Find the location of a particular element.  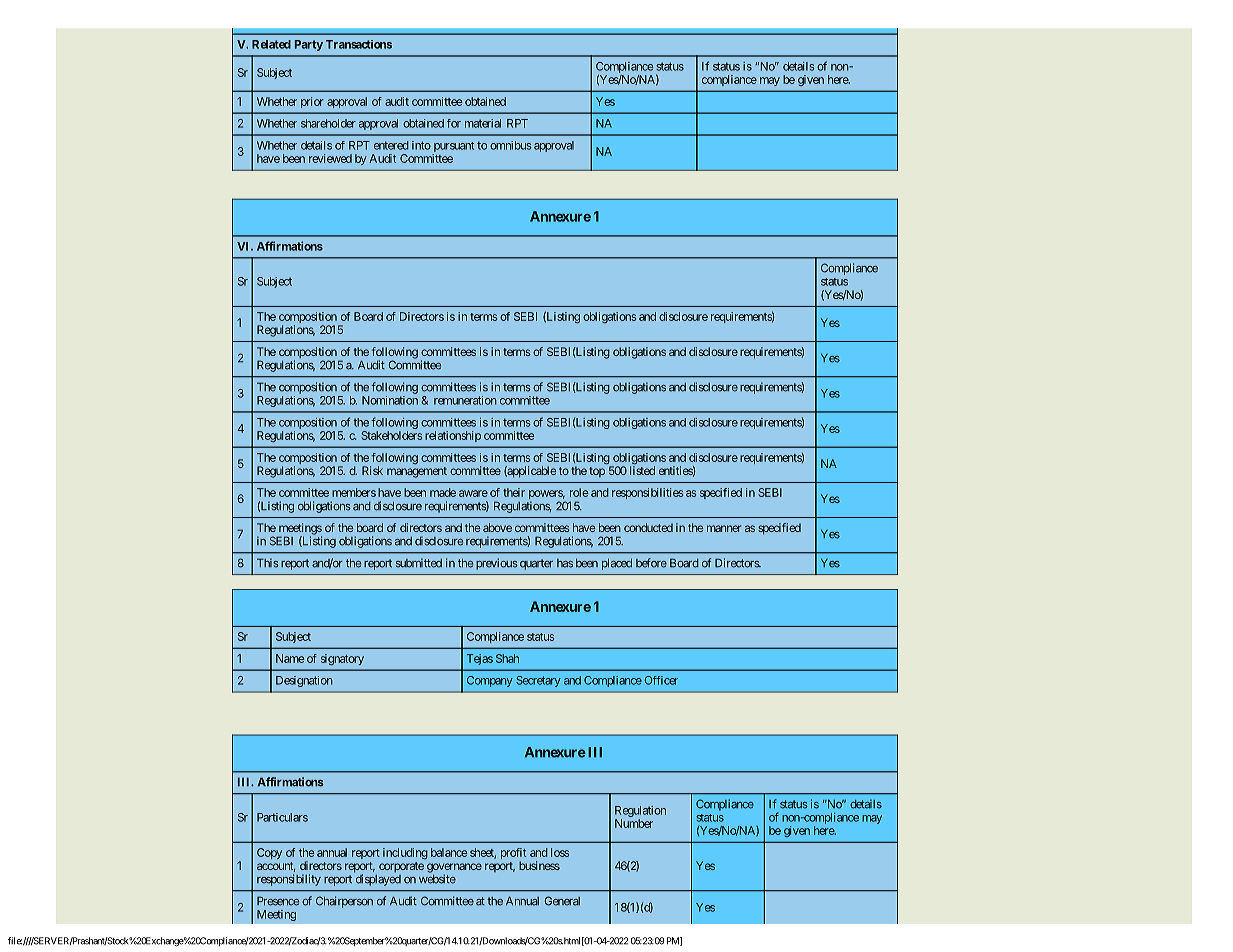

responsibility is located at coordinates (289, 880).
